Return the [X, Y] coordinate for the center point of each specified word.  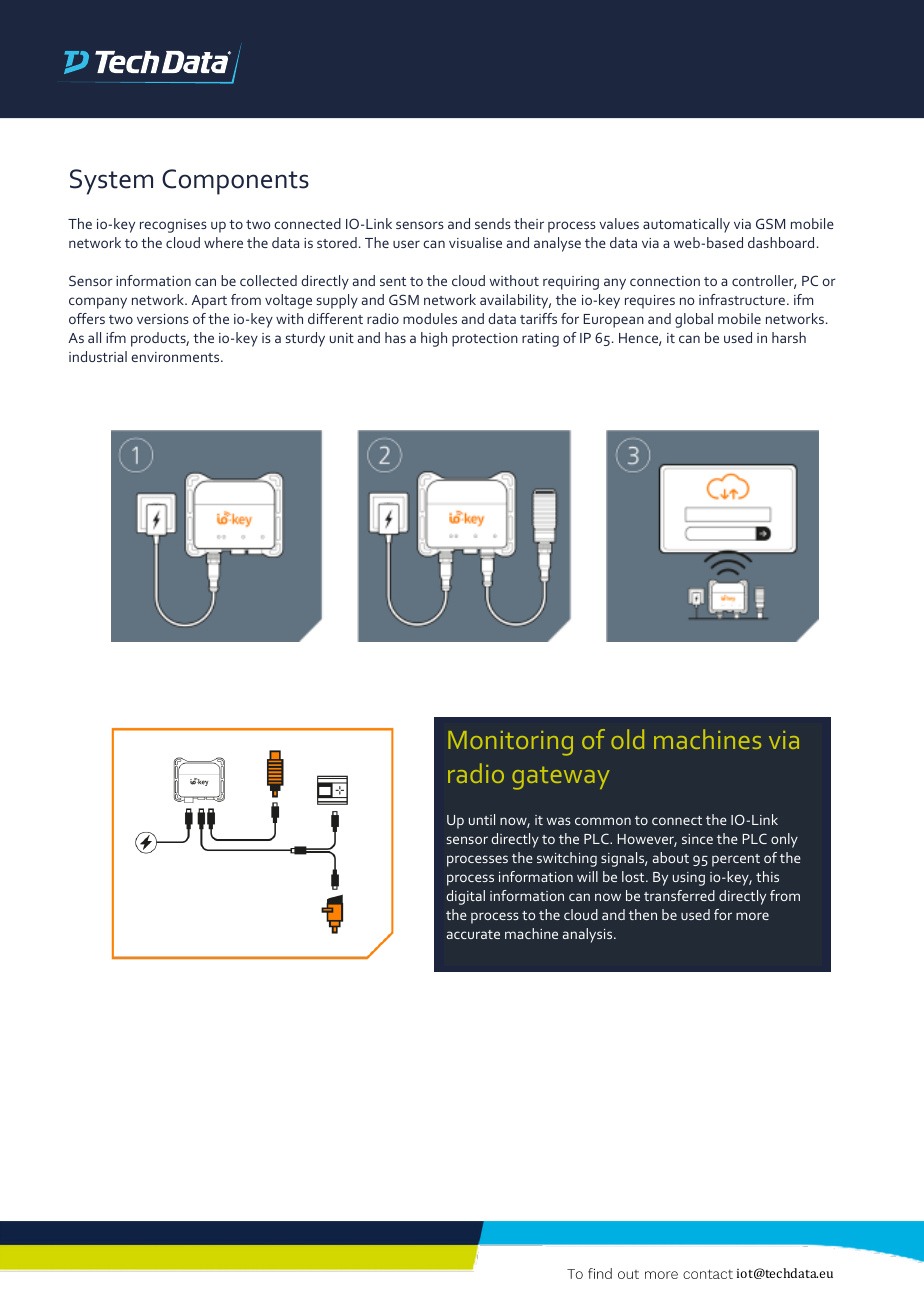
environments [176, 357]
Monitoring [510, 743]
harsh [789, 337]
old [627, 739]
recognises [173, 226]
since [697, 839]
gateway [560, 778]
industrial [98, 356]
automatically [686, 225]
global [694, 320]
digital [465, 897]
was [559, 821]
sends [493, 223]
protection [485, 340]
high [434, 339]
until [482, 819]
